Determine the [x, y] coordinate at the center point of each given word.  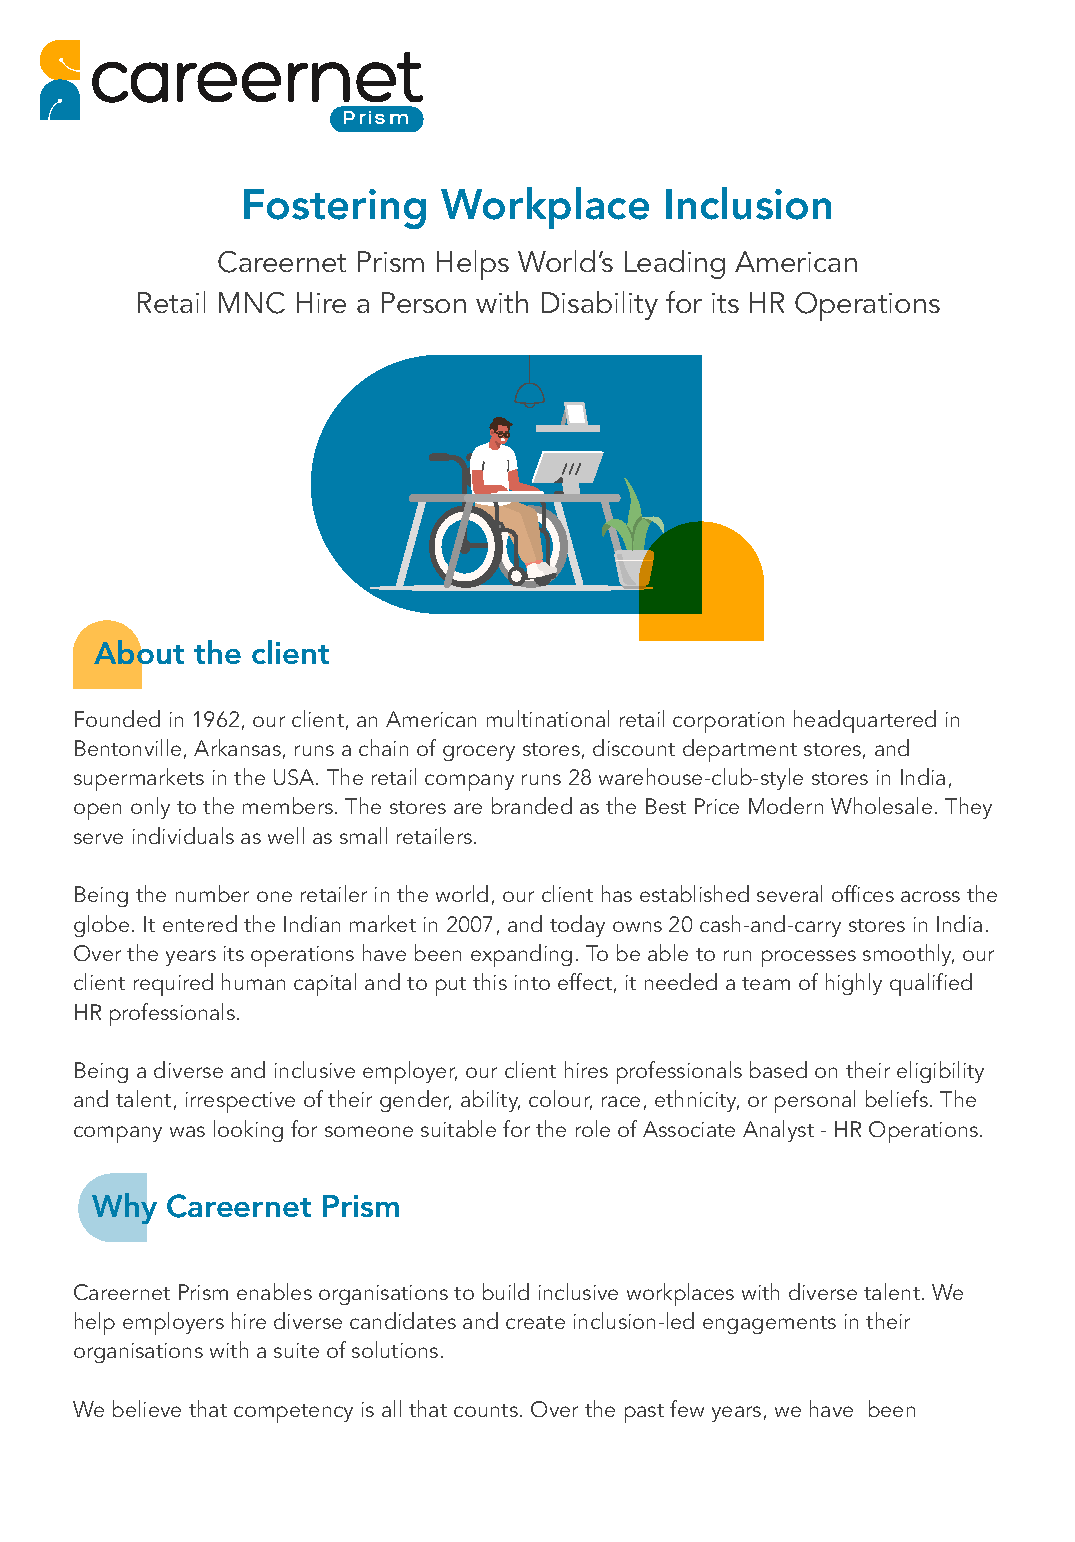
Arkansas [237, 747]
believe [147, 1408]
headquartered [865, 721]
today [577, 926]
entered [200, 923]
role [593, 1128]
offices [863, 893]
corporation [728, 722]
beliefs [897, 1098]
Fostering [335, 209]
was [187, 1131]
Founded [117, 718]
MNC [252, 303]
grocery [479, 753]
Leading [675, 264]
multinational [548, 718]
